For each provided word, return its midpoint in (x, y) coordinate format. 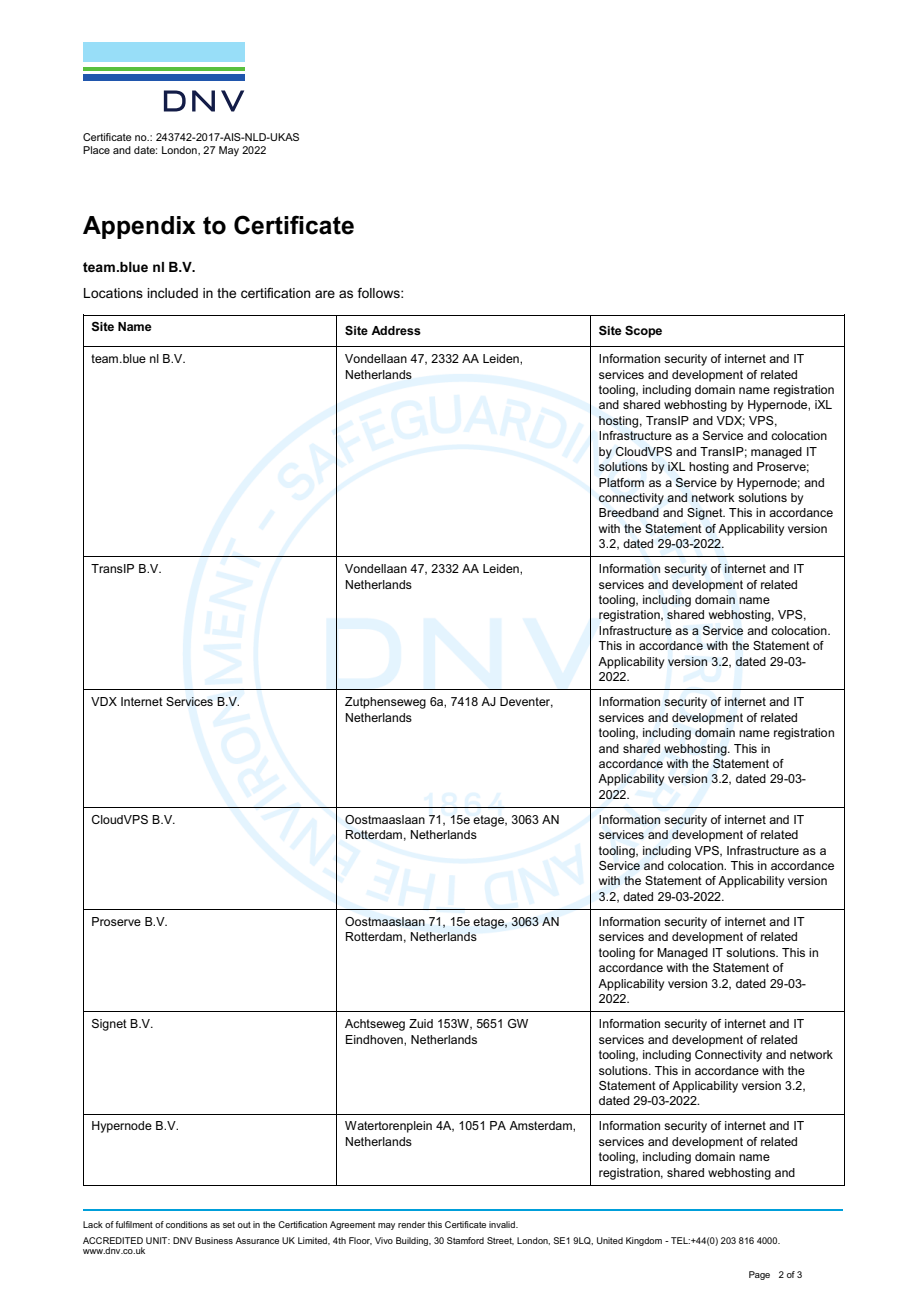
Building (413, 1241)
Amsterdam (541, 1125)
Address (396, 330)
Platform (621, 482)
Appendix (139, 227)
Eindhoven (375, 1039)
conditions (187, 1224)
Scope (643, 332)
